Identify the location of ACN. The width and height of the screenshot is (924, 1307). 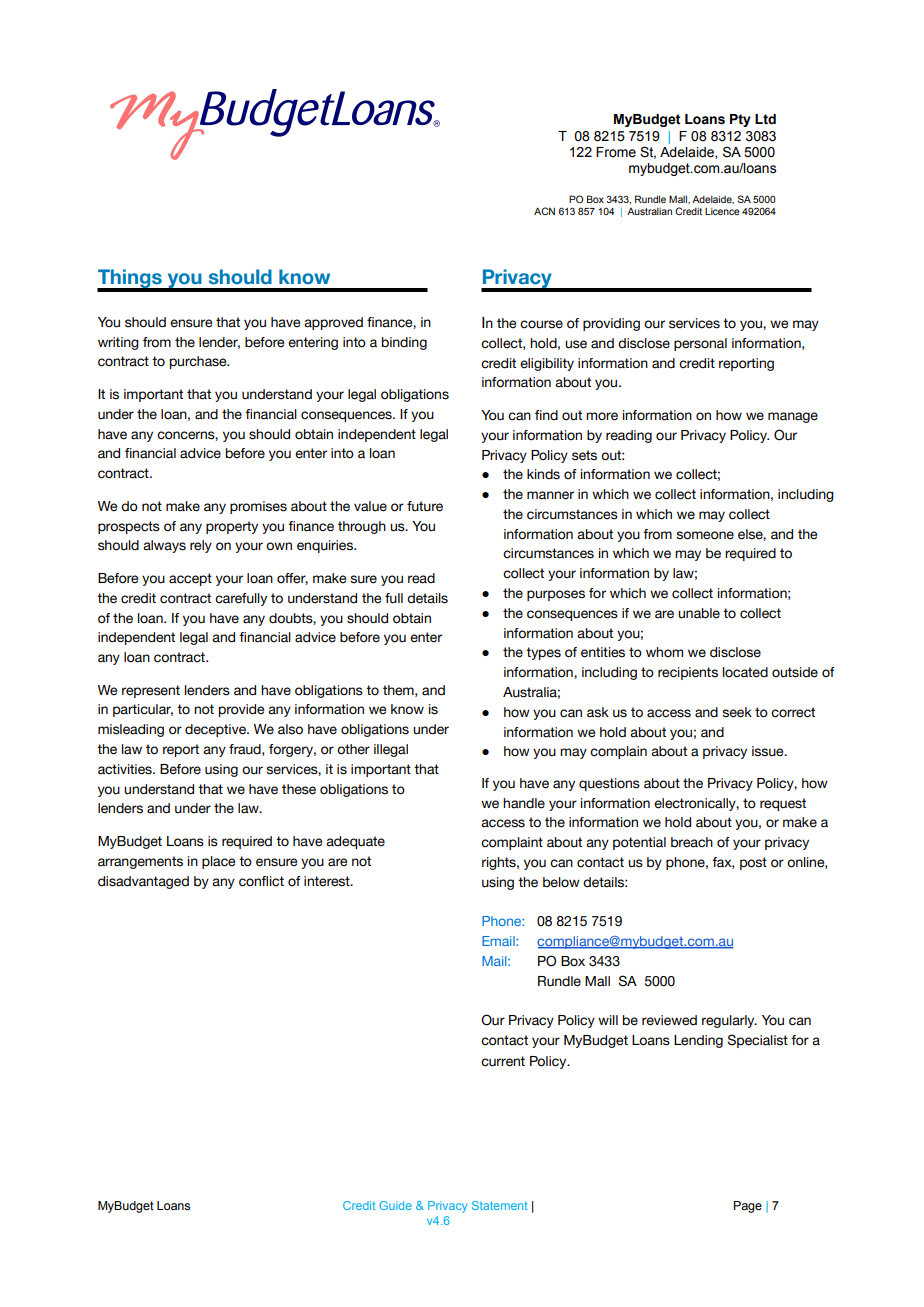
(544, 211).
